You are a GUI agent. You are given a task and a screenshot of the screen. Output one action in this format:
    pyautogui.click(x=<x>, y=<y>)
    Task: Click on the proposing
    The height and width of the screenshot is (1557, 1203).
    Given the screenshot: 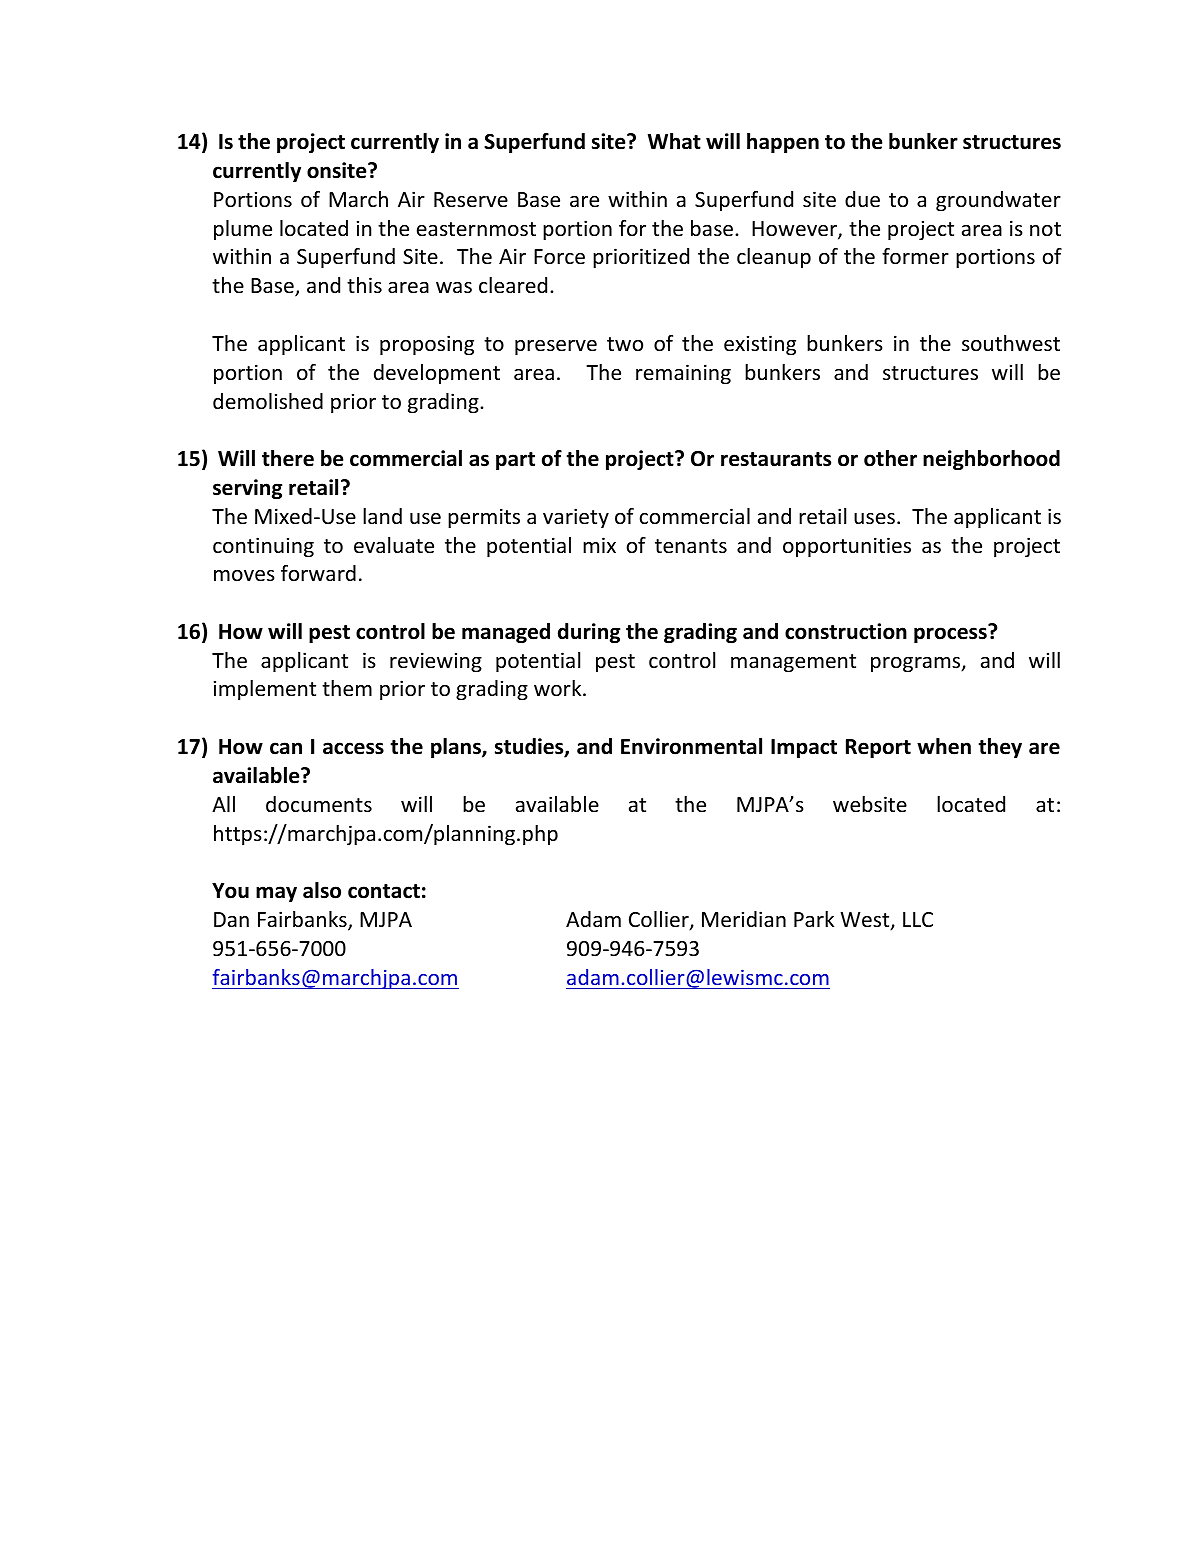 What is the action you would take?
    pyautogui.click(x=427, y=345)
